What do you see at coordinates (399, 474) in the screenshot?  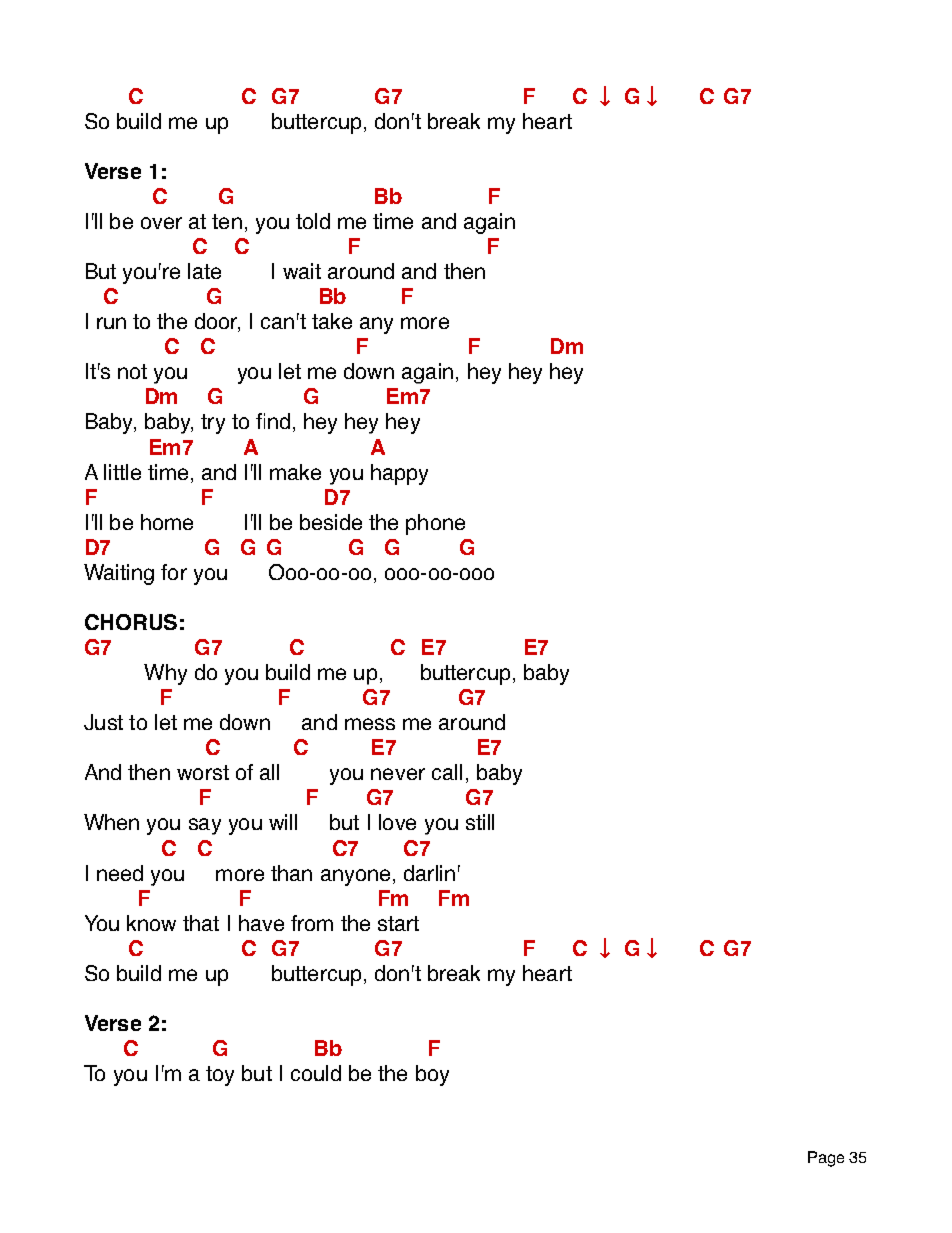 I see `happy` at bounding box center [399, 474].
